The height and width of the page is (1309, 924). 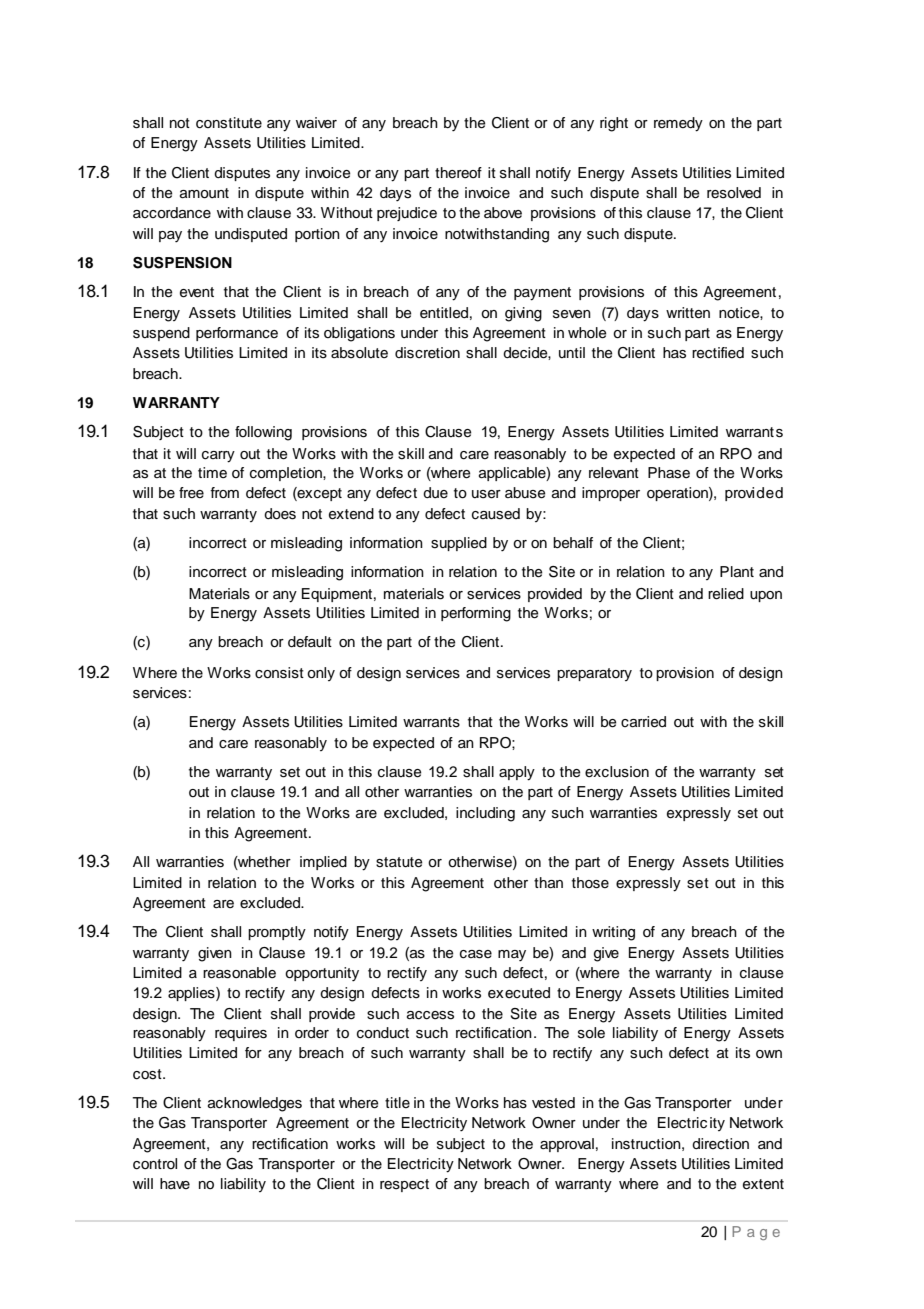 I want to click on thereof, so click(x=458, y=173).
